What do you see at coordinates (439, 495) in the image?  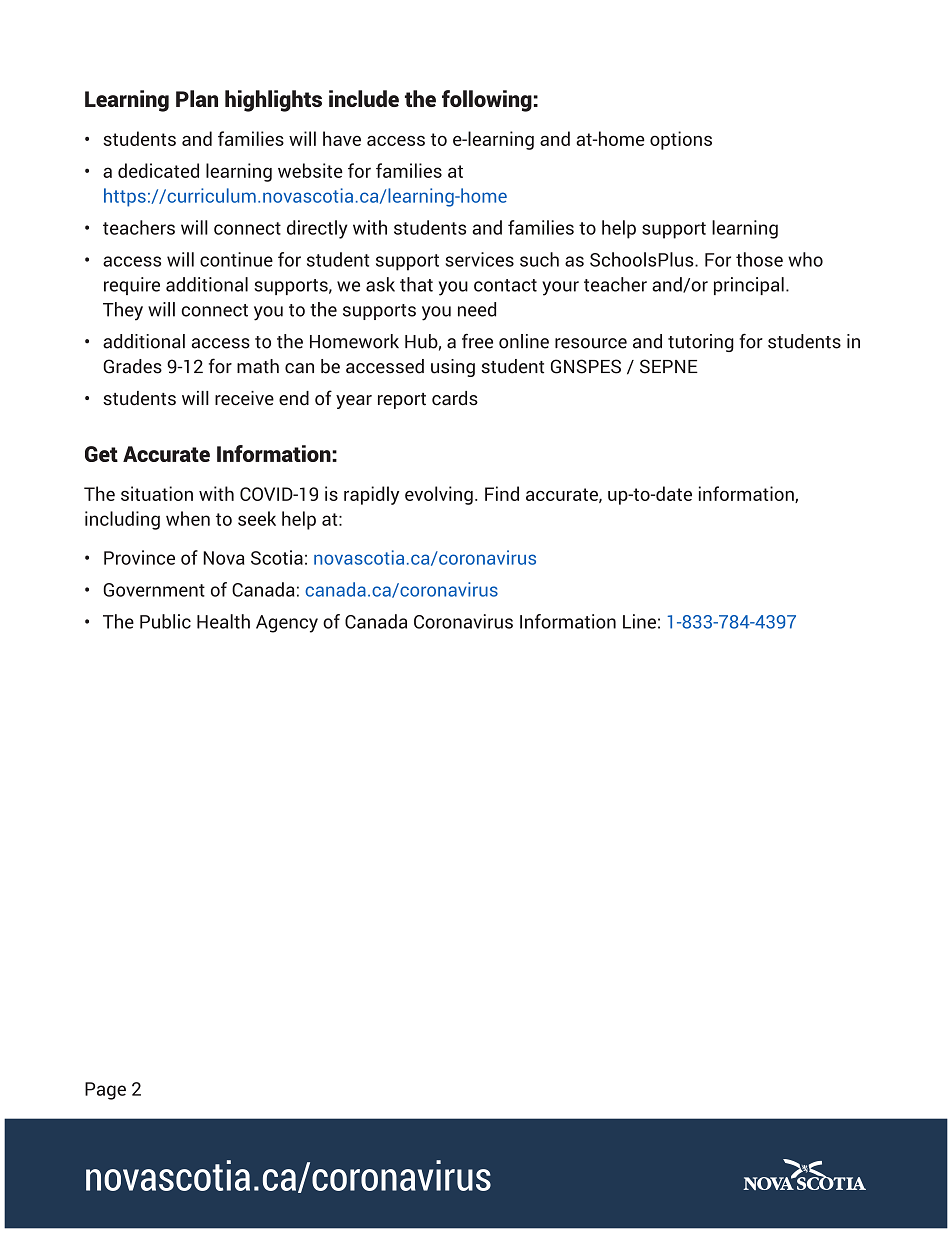 I see `evolving` at bounding box center [439, 495].
